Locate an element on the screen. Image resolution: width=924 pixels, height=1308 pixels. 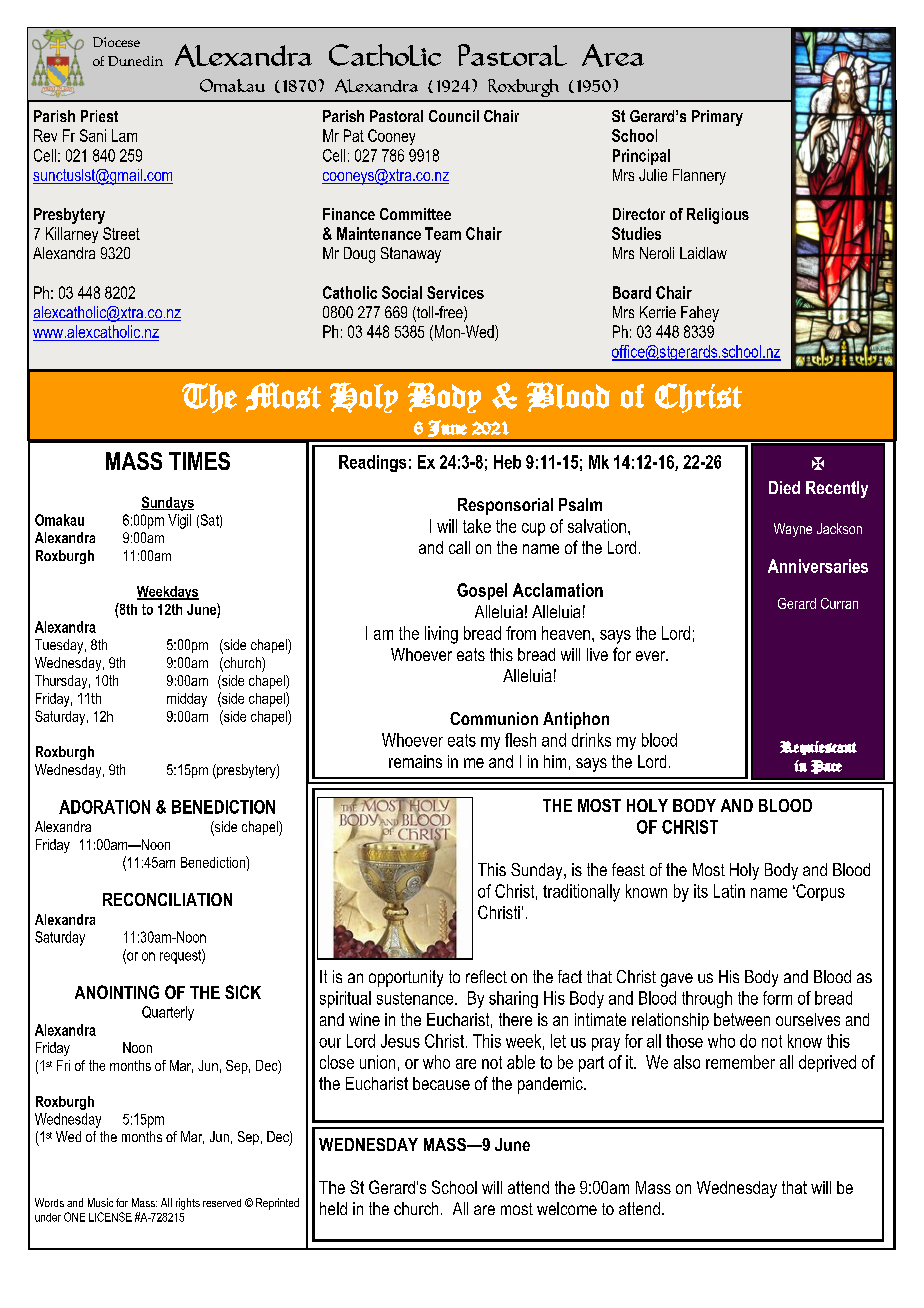
held is located at coordinates (333, 1208).
